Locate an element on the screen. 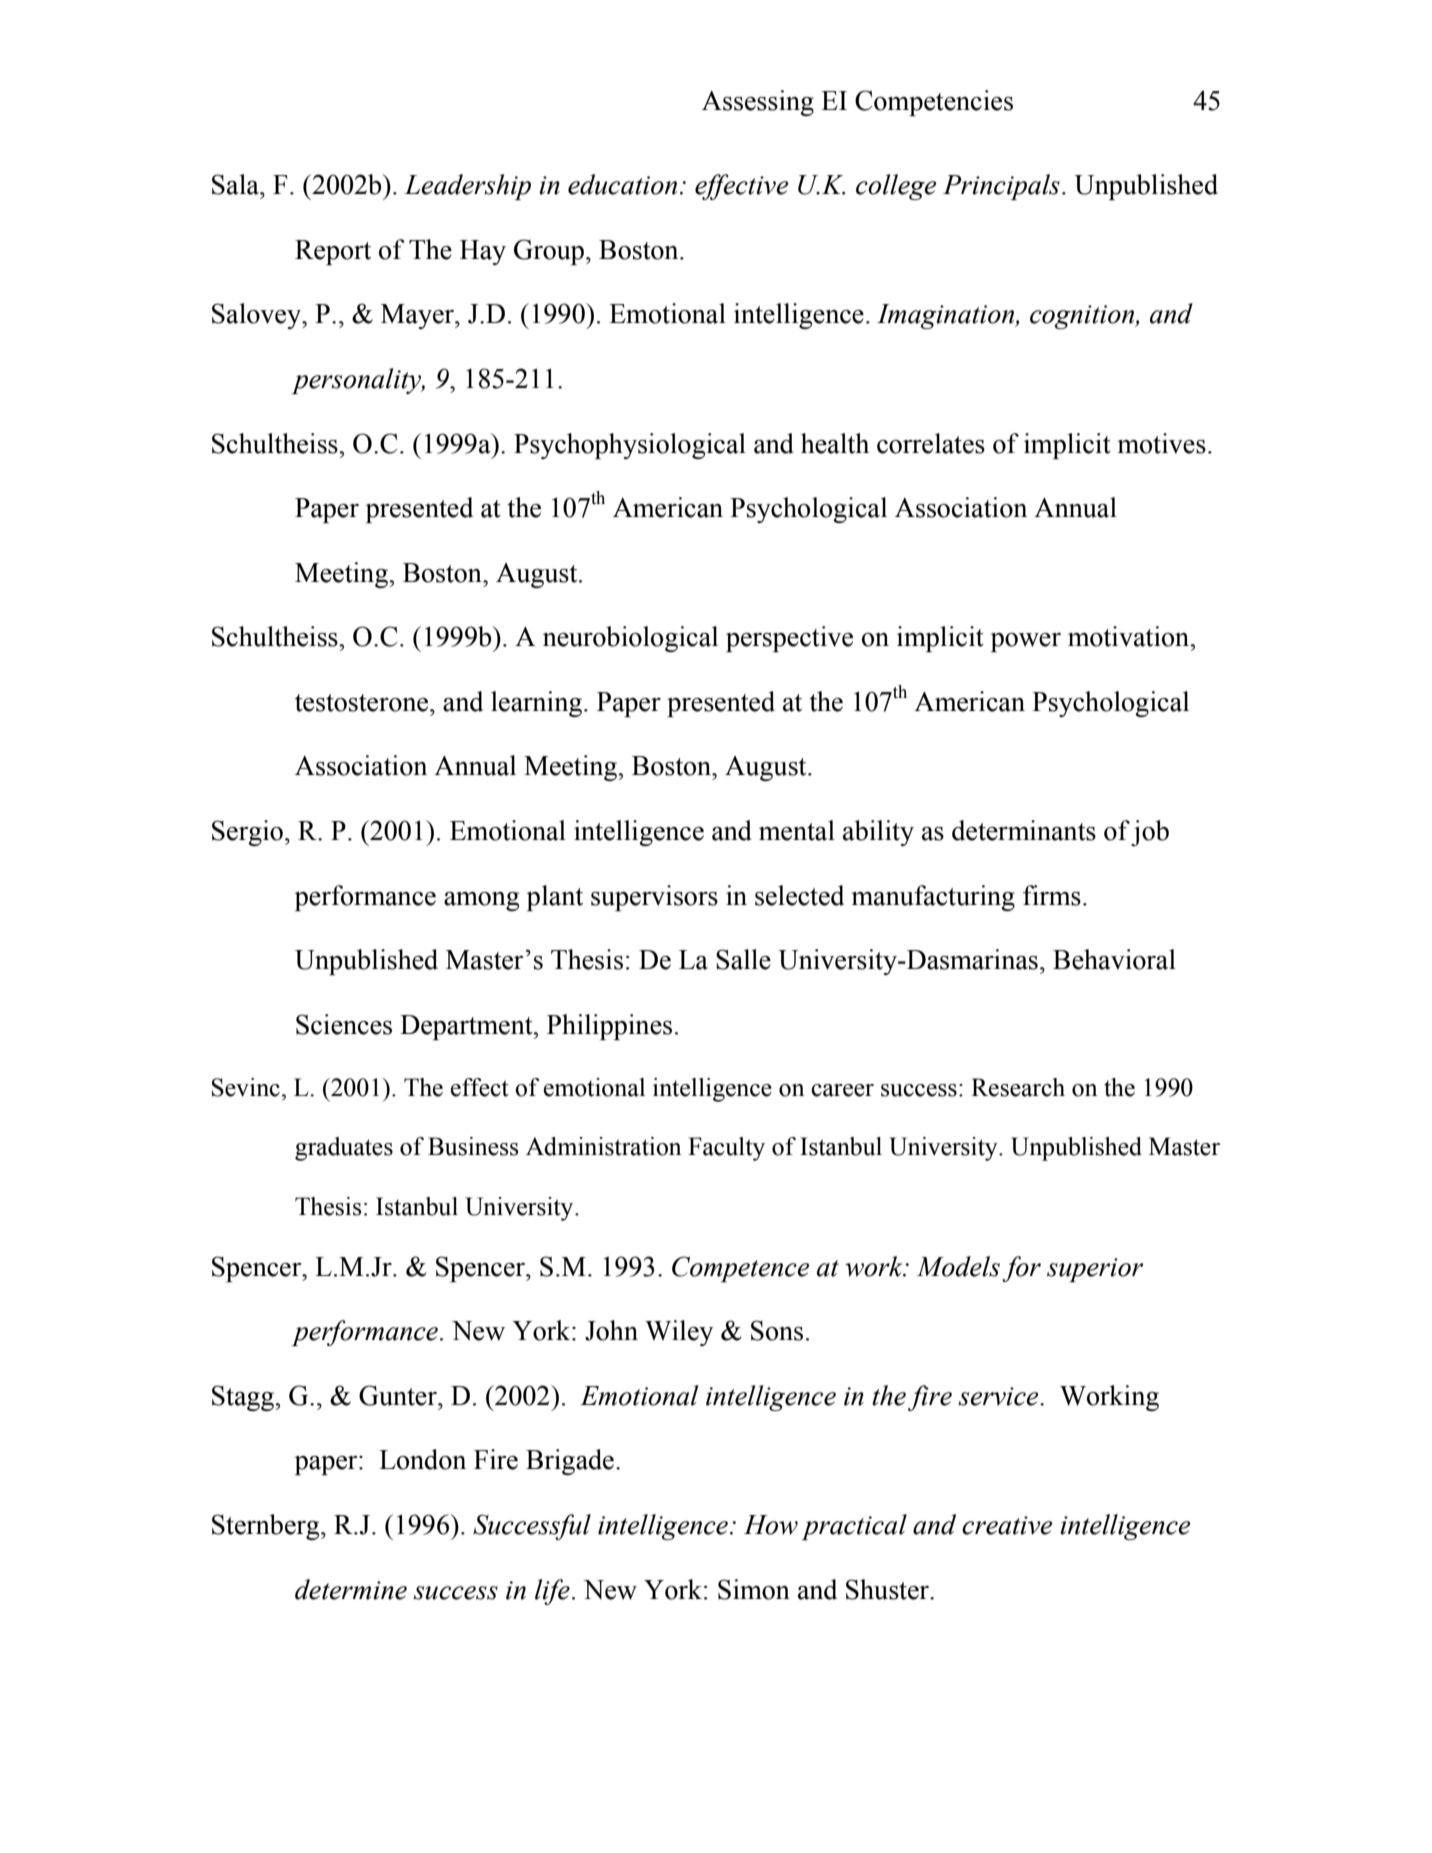 The width and height of the screenshot is (1432, 1853). Psychophysiological is located at coordinates (630, 446).
